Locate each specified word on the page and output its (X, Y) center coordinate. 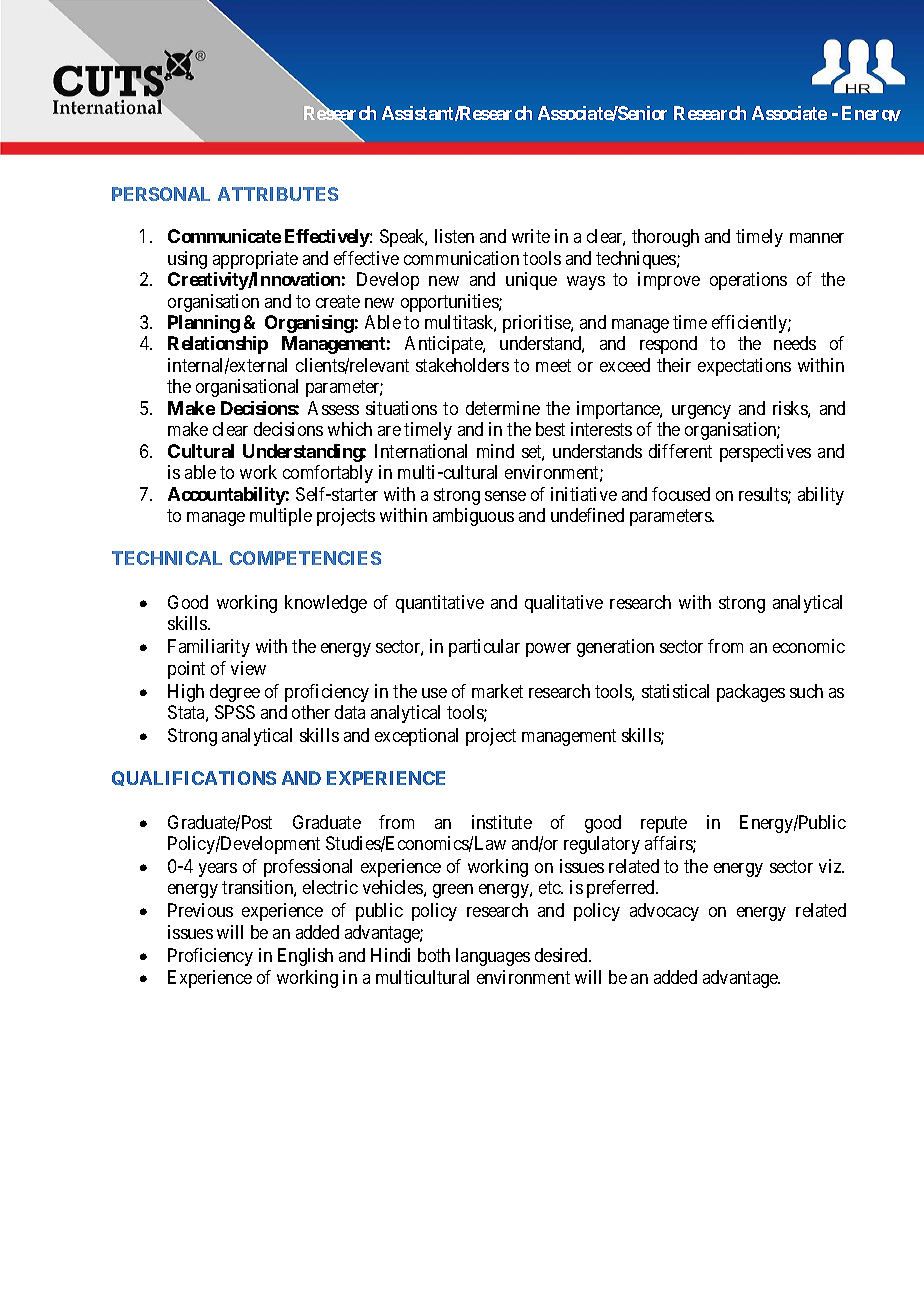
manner (817, 238)
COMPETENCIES (305, 558)
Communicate (224, 236)
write (531, 236)
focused (681, 494)
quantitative (440, 604)
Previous (200, 910)
